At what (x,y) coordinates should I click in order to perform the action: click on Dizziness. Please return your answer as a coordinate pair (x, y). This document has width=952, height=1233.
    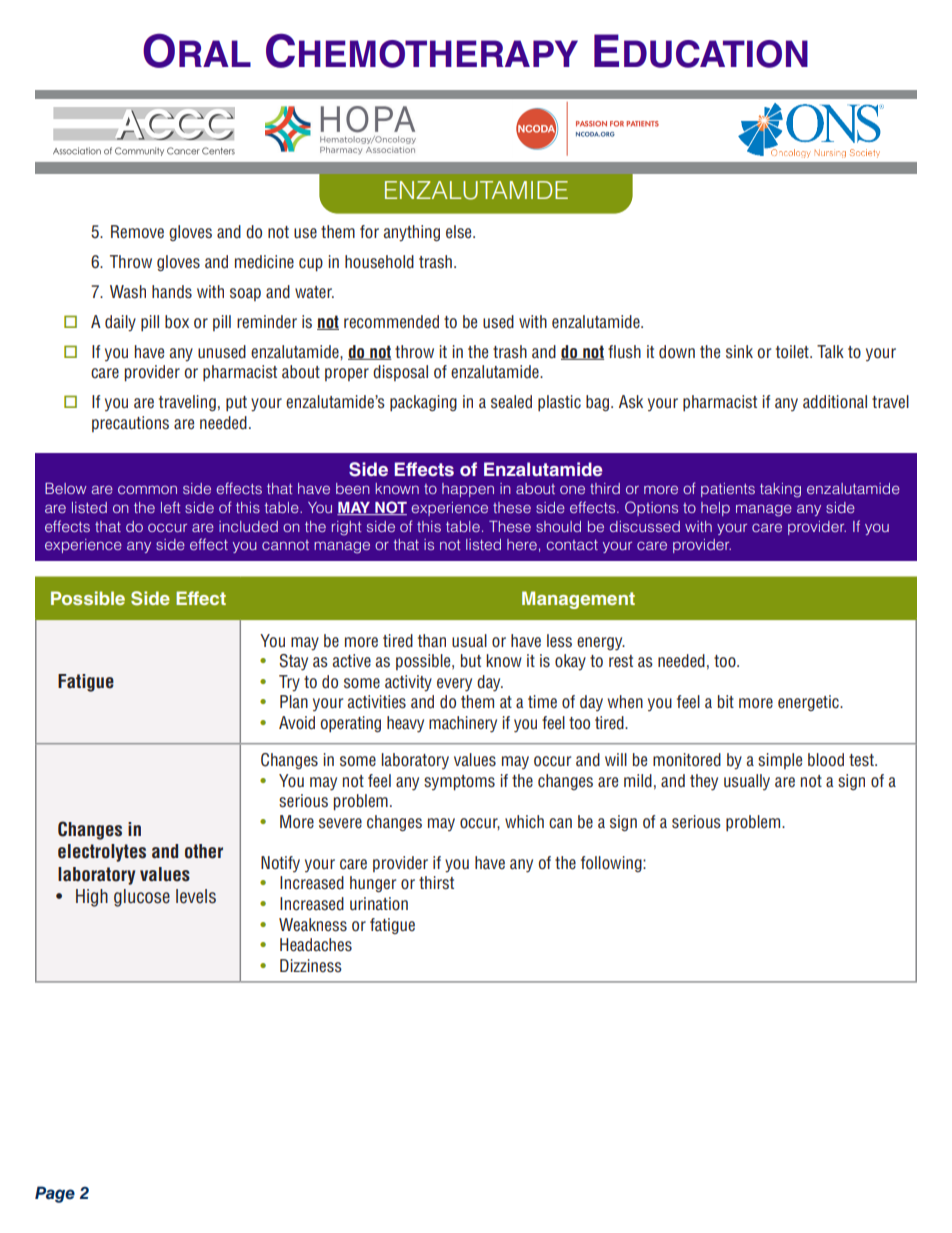
    Looking at the image, I should click on (311, 966).
